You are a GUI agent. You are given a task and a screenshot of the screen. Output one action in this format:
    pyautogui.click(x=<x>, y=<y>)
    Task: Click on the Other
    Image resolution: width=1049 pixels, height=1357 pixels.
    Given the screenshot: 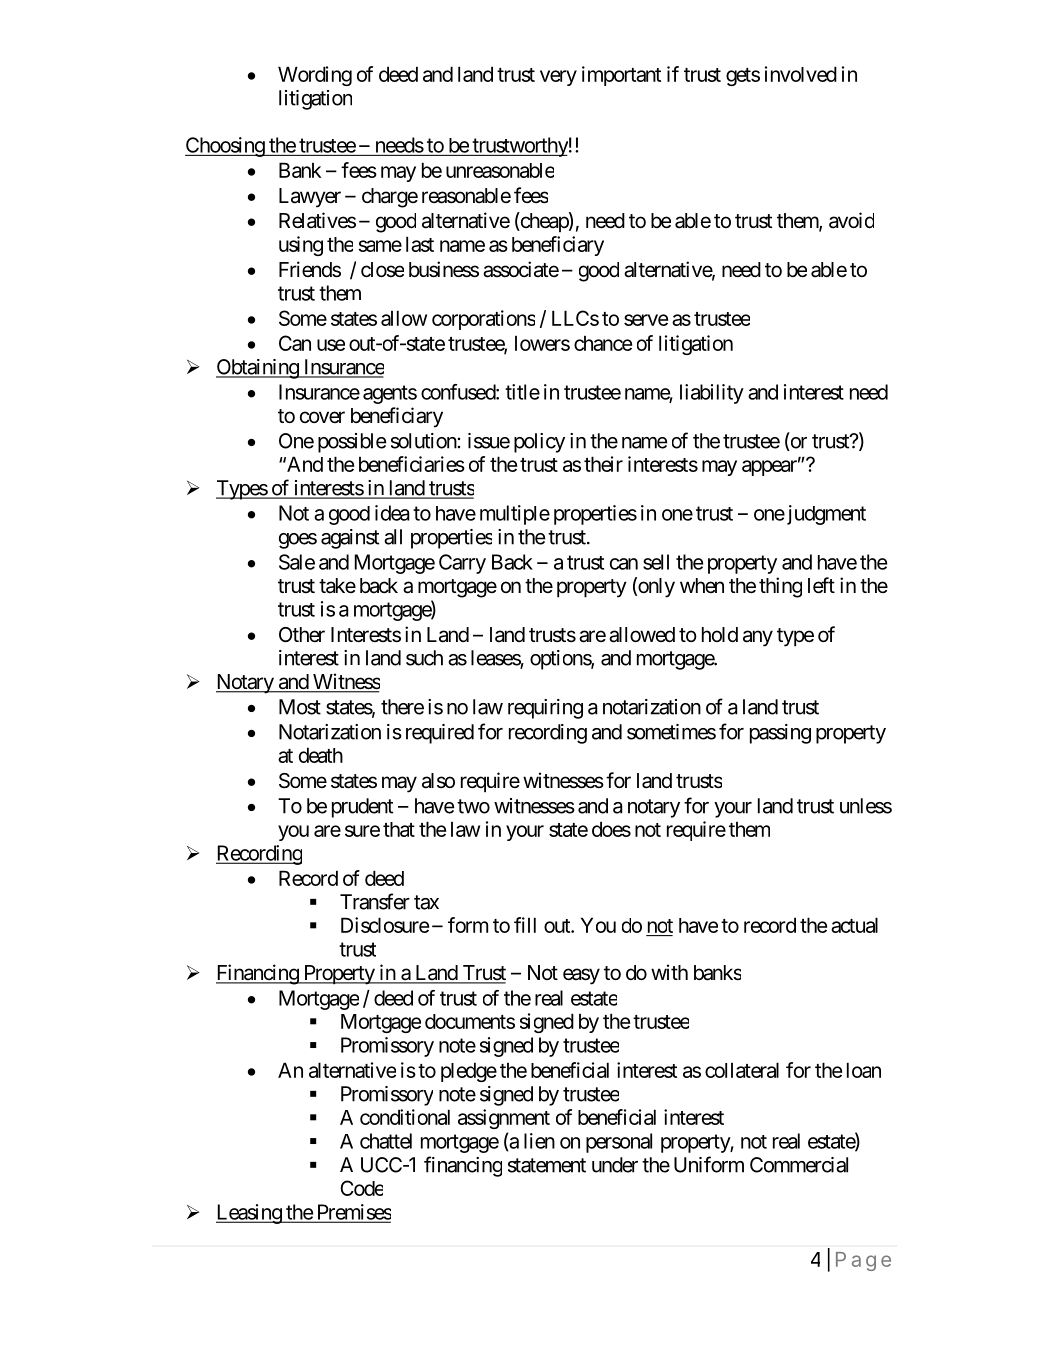 What is the action you would take?
    pyautogui.click(x=302, y=634)
